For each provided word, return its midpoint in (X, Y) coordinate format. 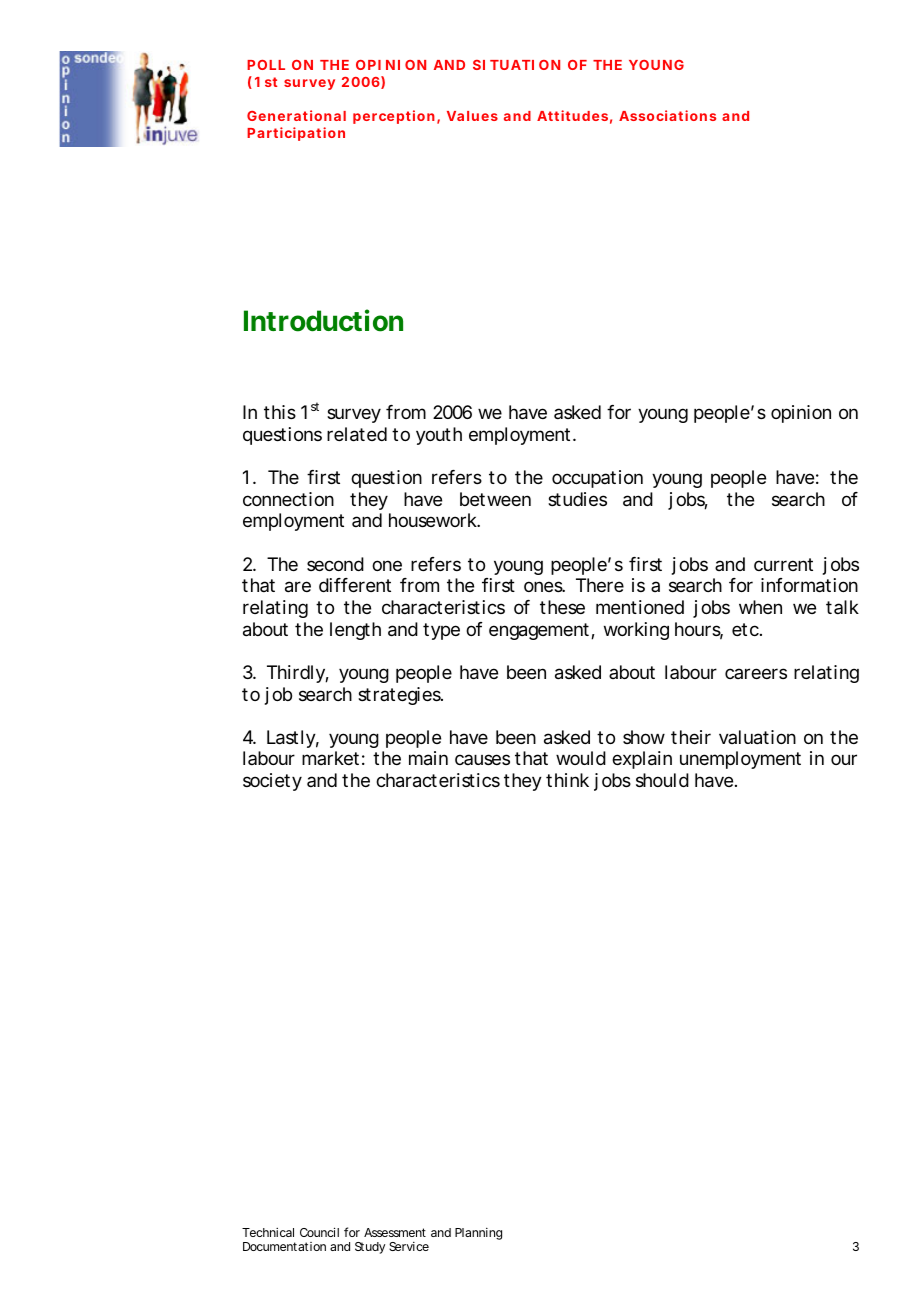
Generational (296, 115)
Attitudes (572, 115)
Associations (667, 115)
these (562, 607)
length (355, 631)
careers (756, 673)
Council (319, 1232)
